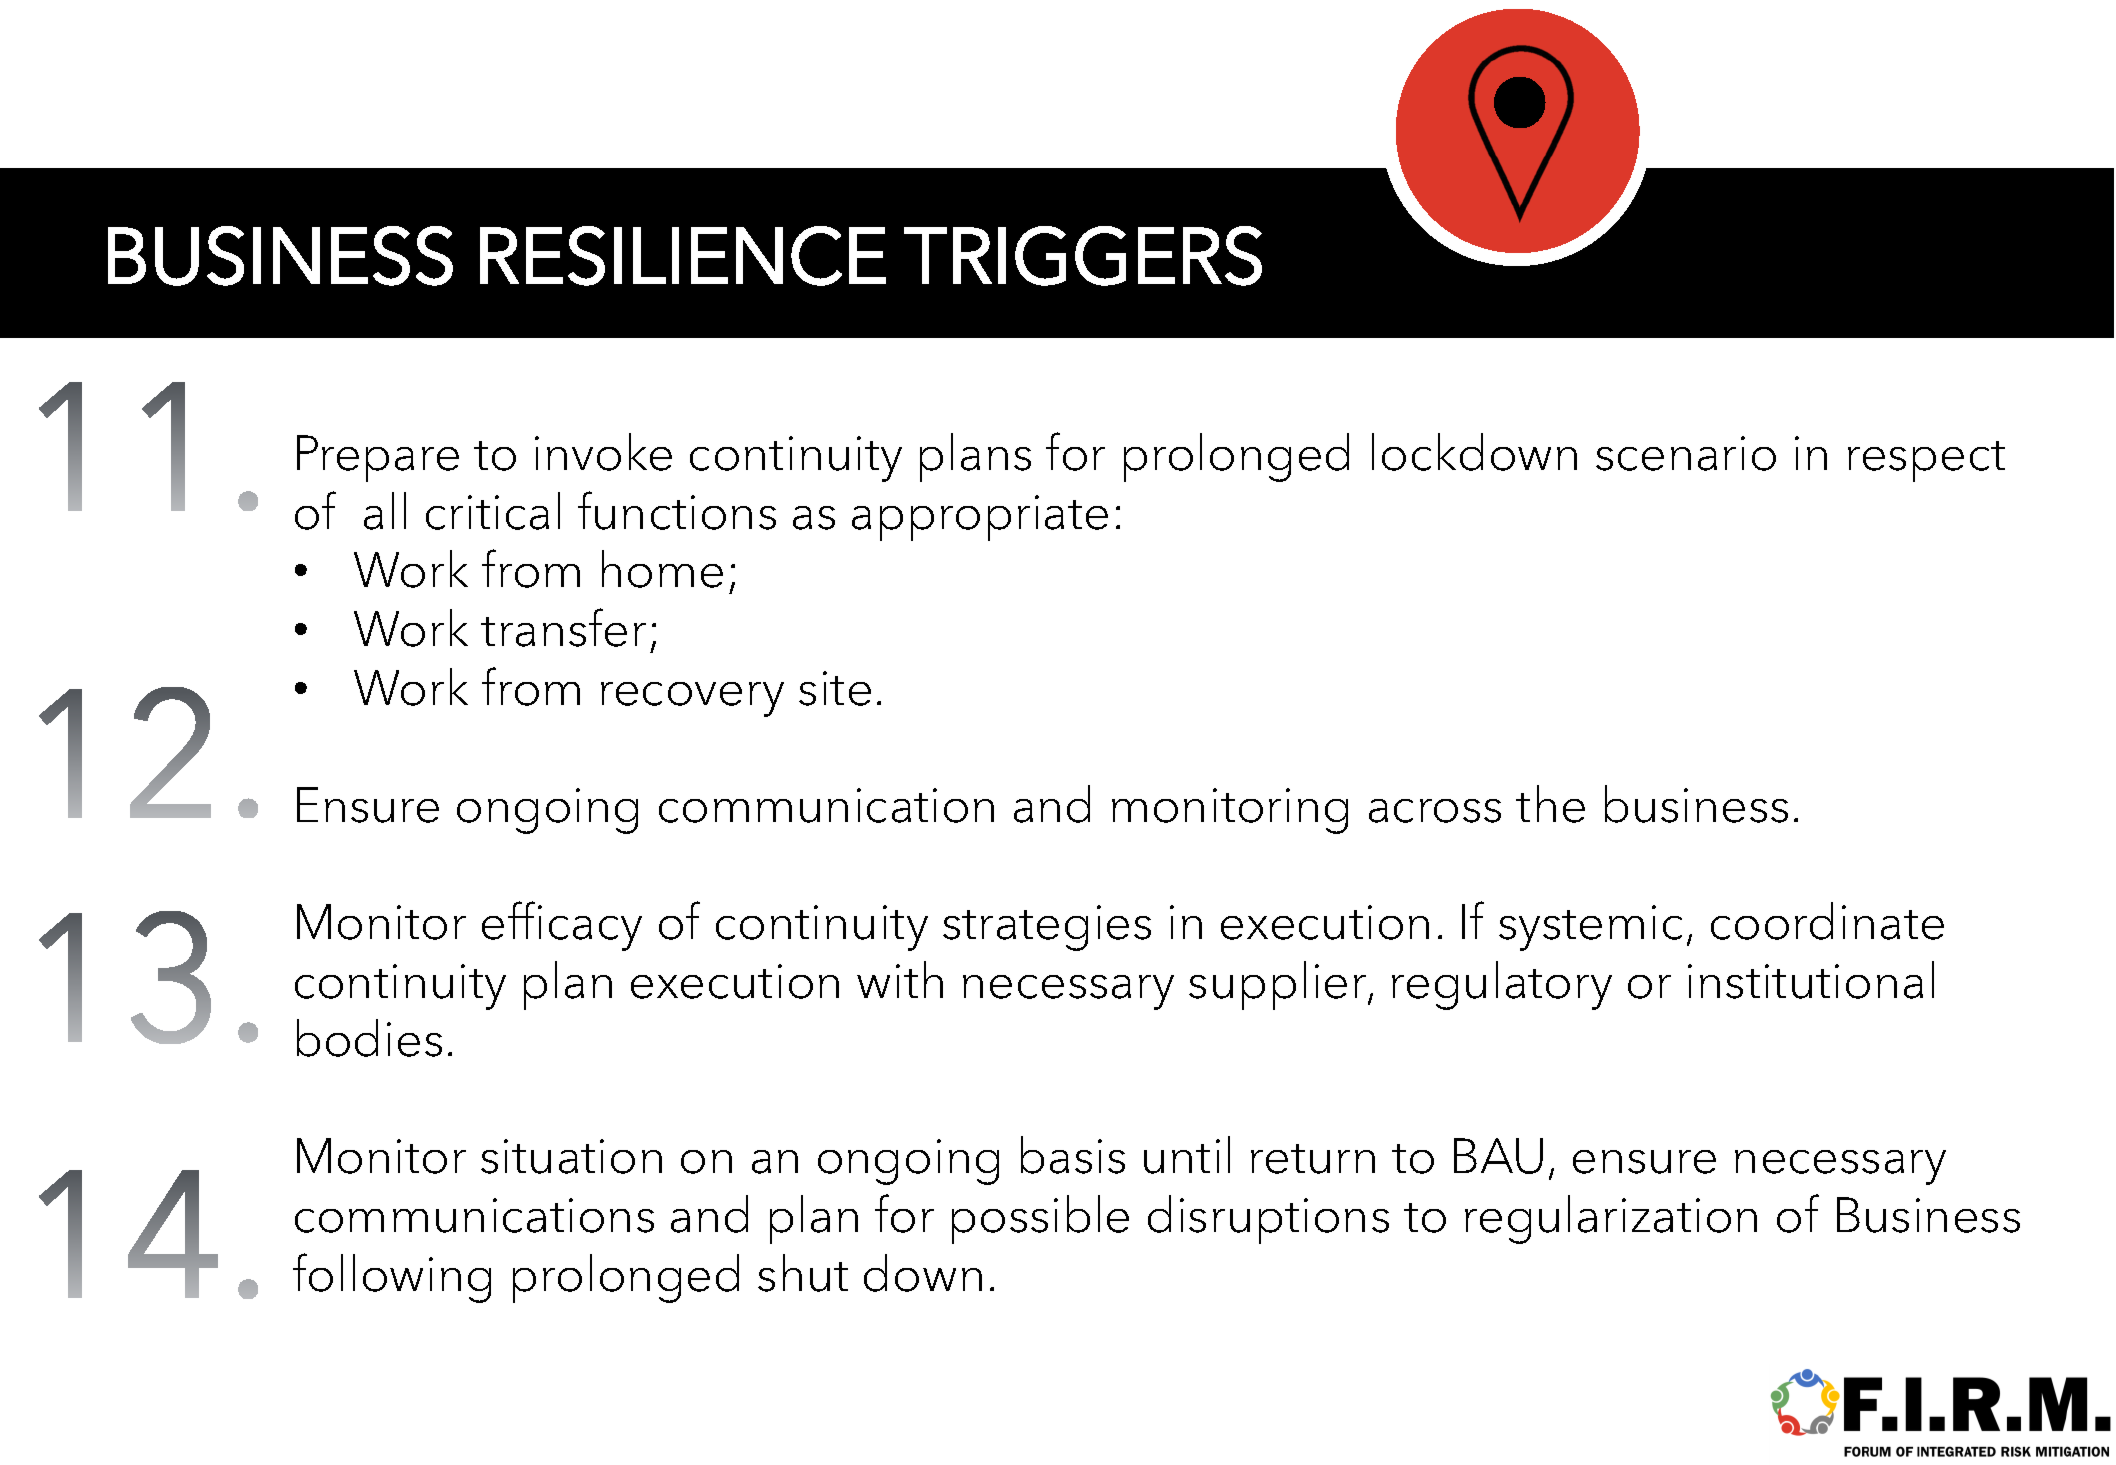 The image size is (2116, 1465). What do you see at coordinates (1550, 804) in the image?
I see `the` at bounding box center [1550, 804].
